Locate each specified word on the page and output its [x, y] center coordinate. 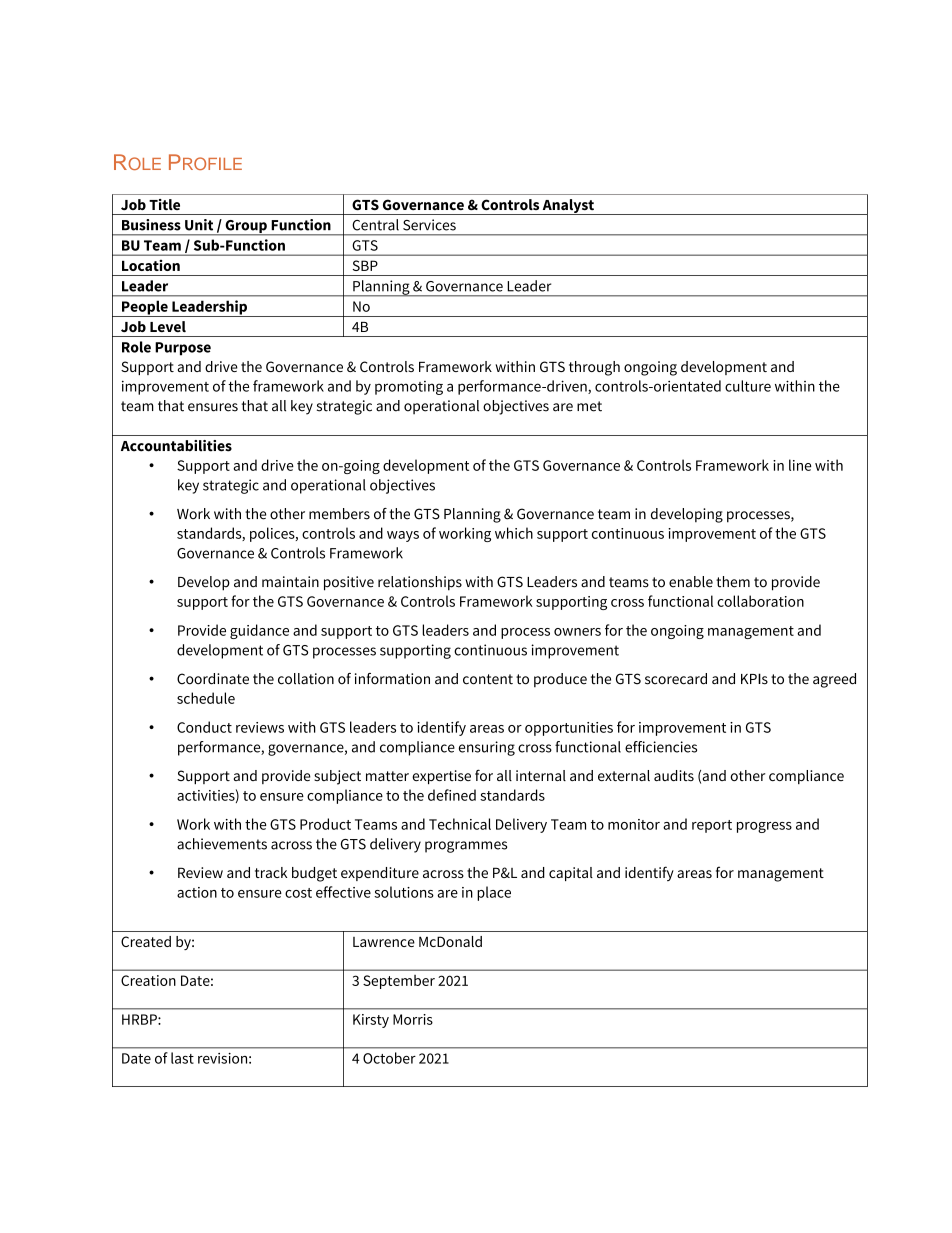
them [733, 582]
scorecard [676, 679]
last [182, 1058]
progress [764, 827]
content [488, 679]
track [271, 872]
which [514, 533]
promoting [409, 388]
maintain [290, 582]
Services [429, 225]
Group [246, 227]
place [494, 893]
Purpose [183, 349]
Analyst [568, 207]
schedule [206, 698]
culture [748, 386]
